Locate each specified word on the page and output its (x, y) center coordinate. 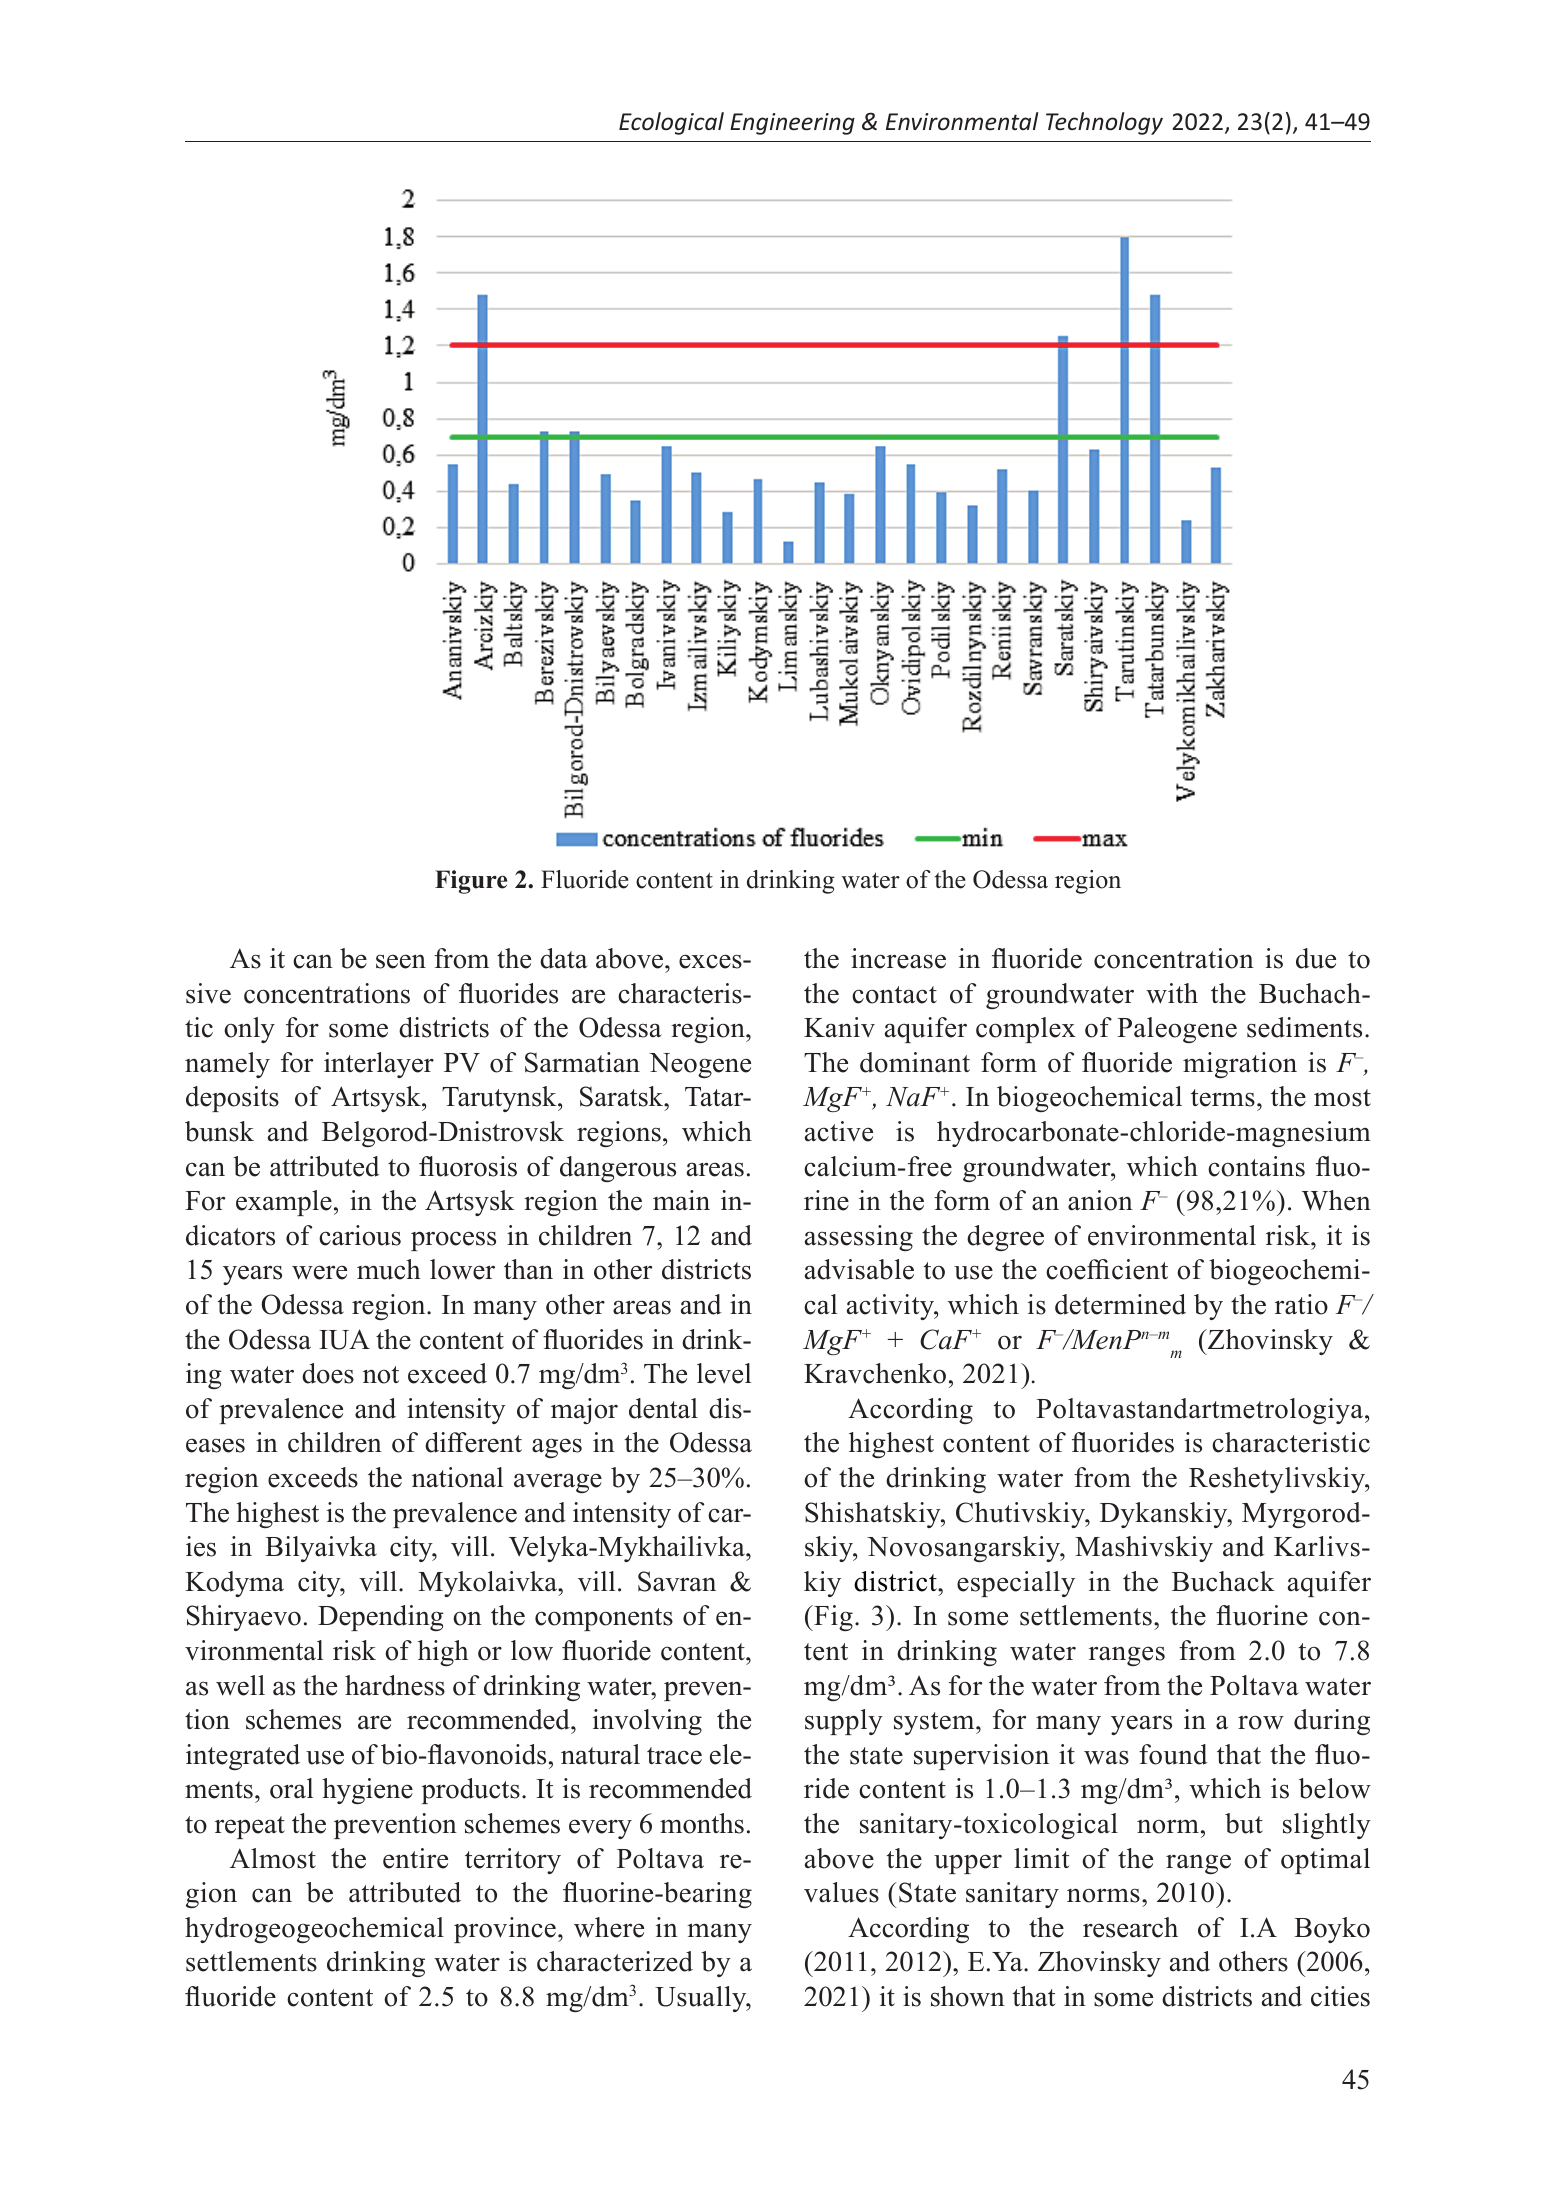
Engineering (792, 124)
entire (415, 1858)
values (841, 1892)
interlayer (379, 1065)
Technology (1104, 123)
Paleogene (1177, 1030)
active (839, 1131)
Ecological (671, 123)
